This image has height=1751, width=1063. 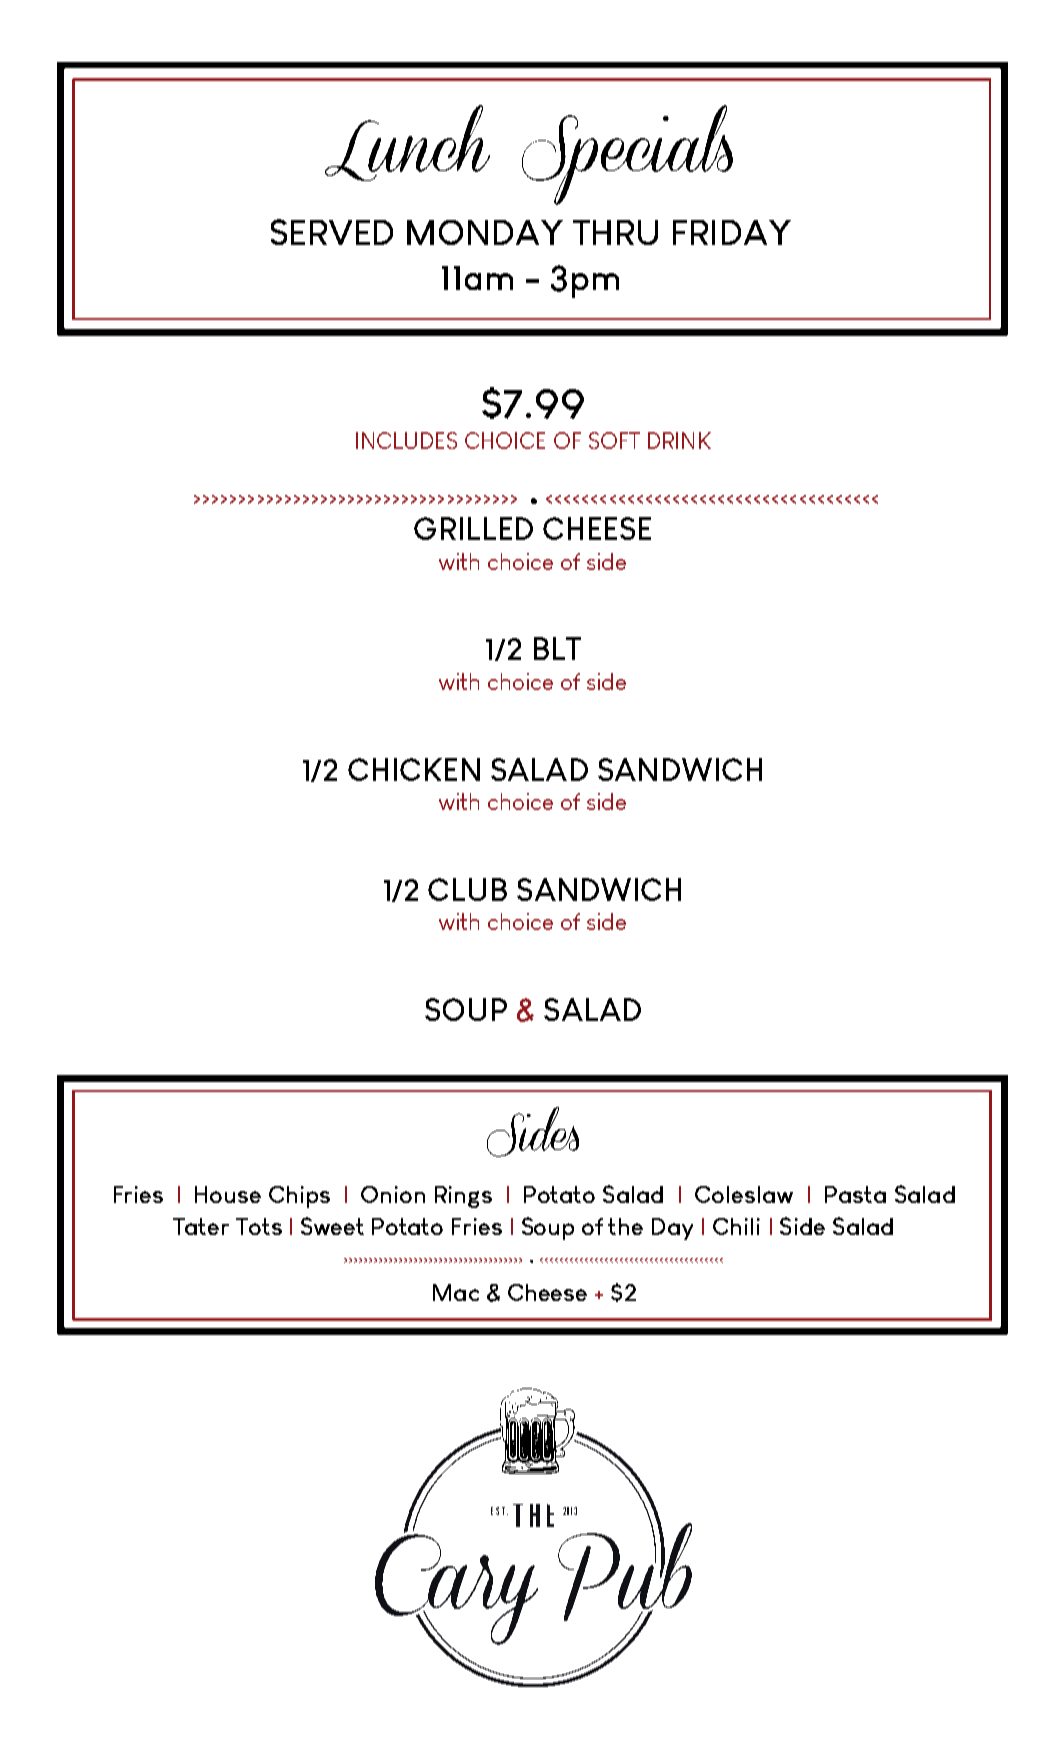 What do you see at coordinates (679, 440) in the image?
I see `DRINK` at bounding box center [679, 440].
